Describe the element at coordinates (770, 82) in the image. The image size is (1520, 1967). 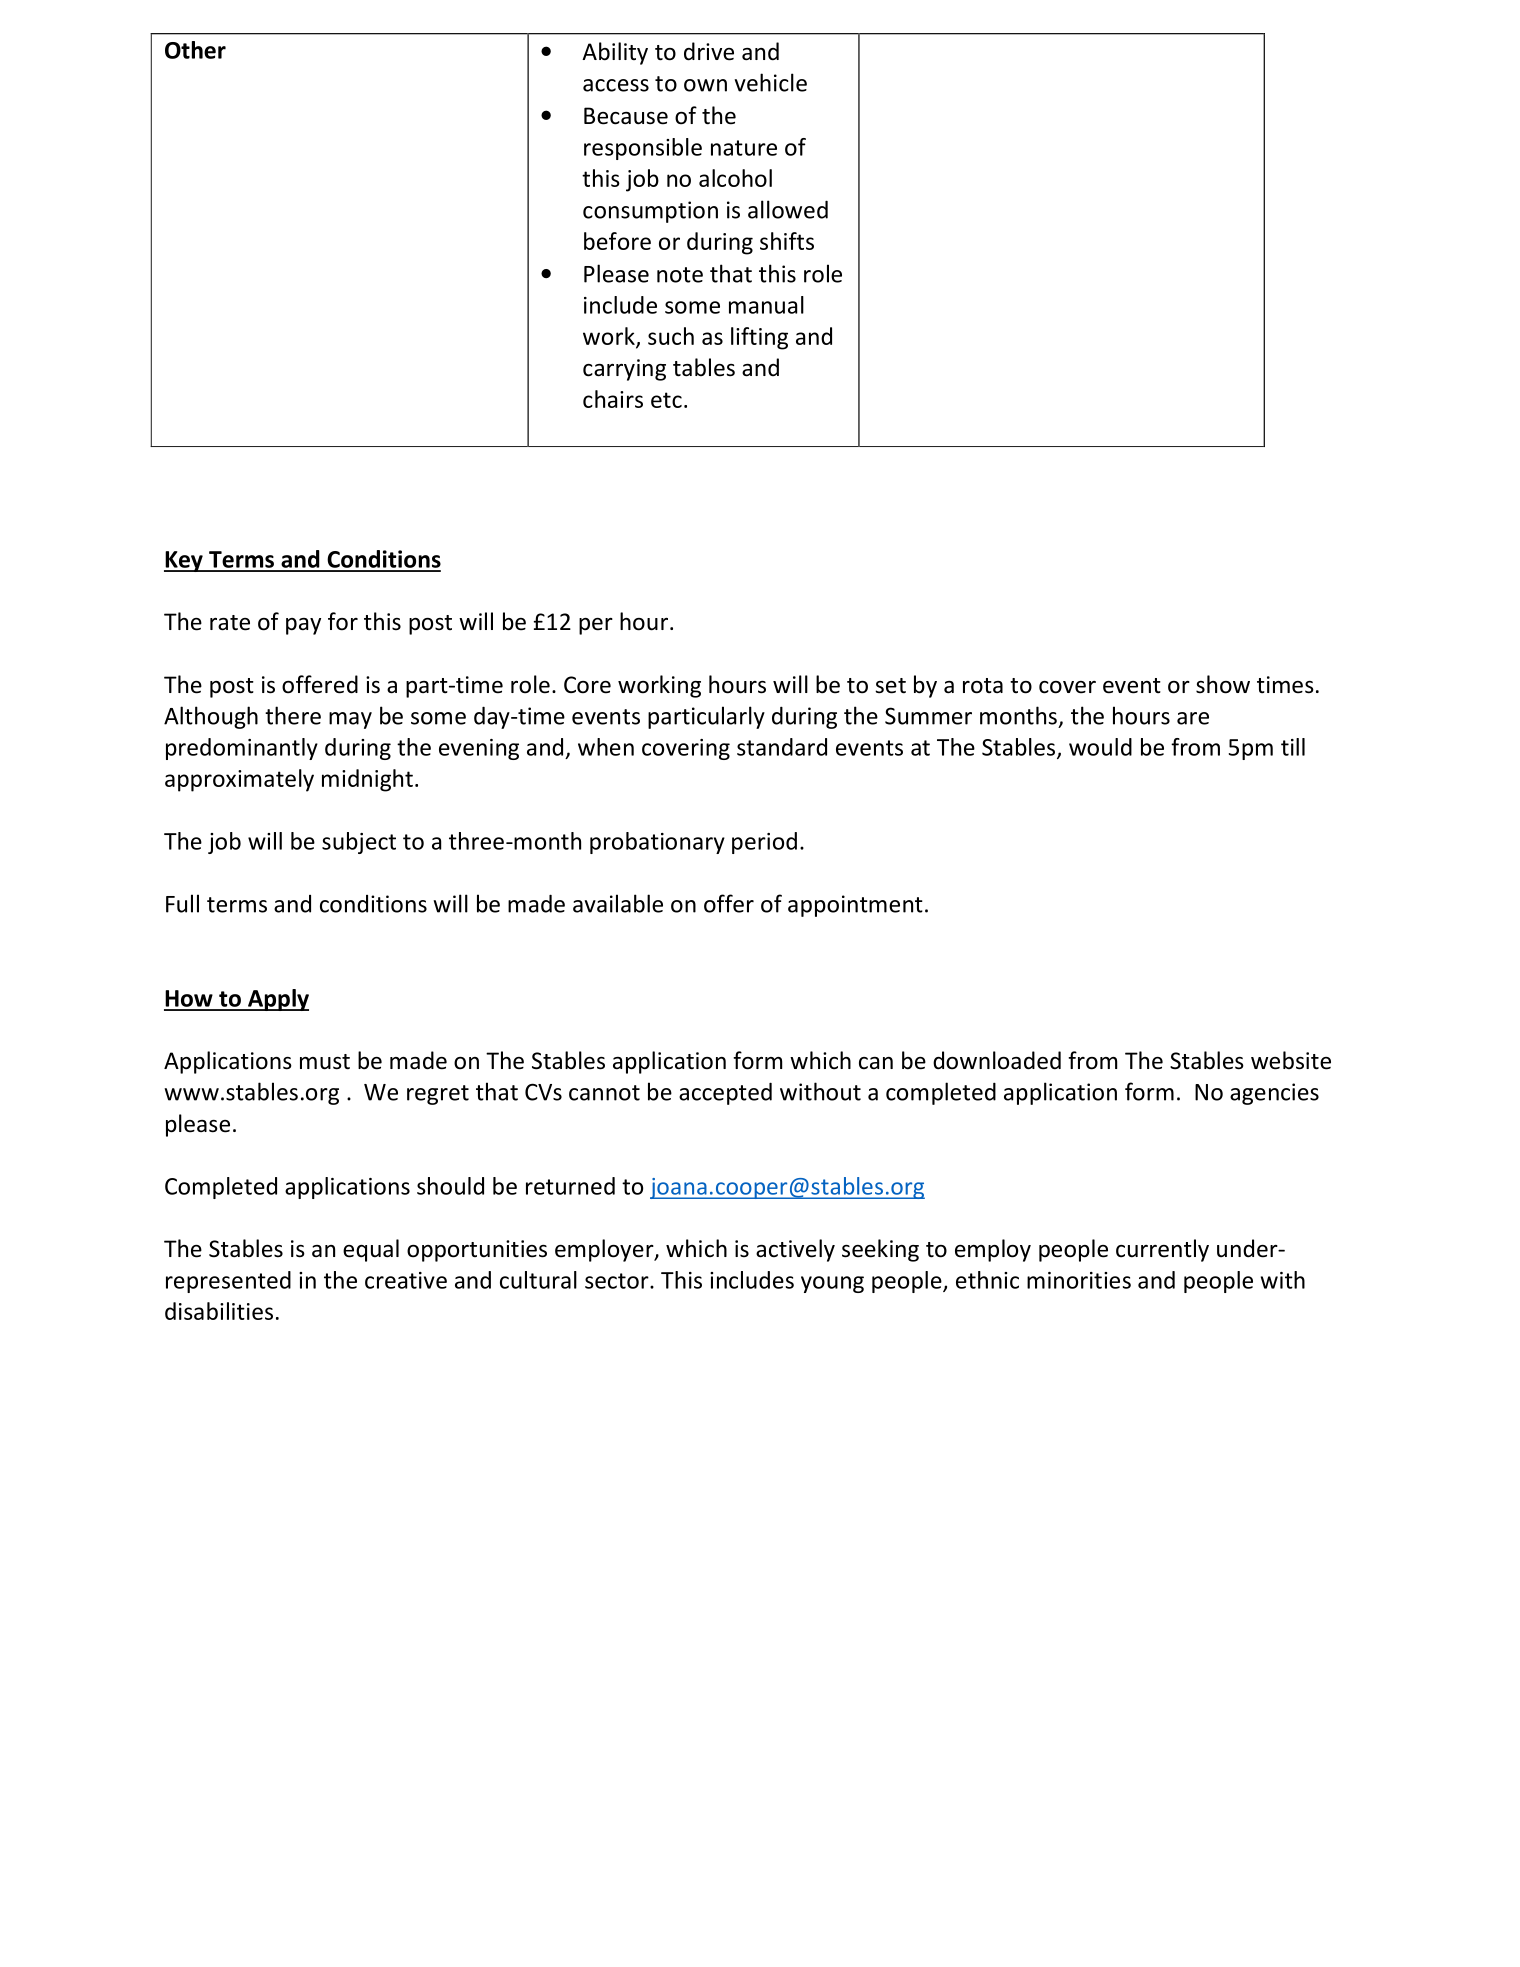
I see `vehicle` at that location.
